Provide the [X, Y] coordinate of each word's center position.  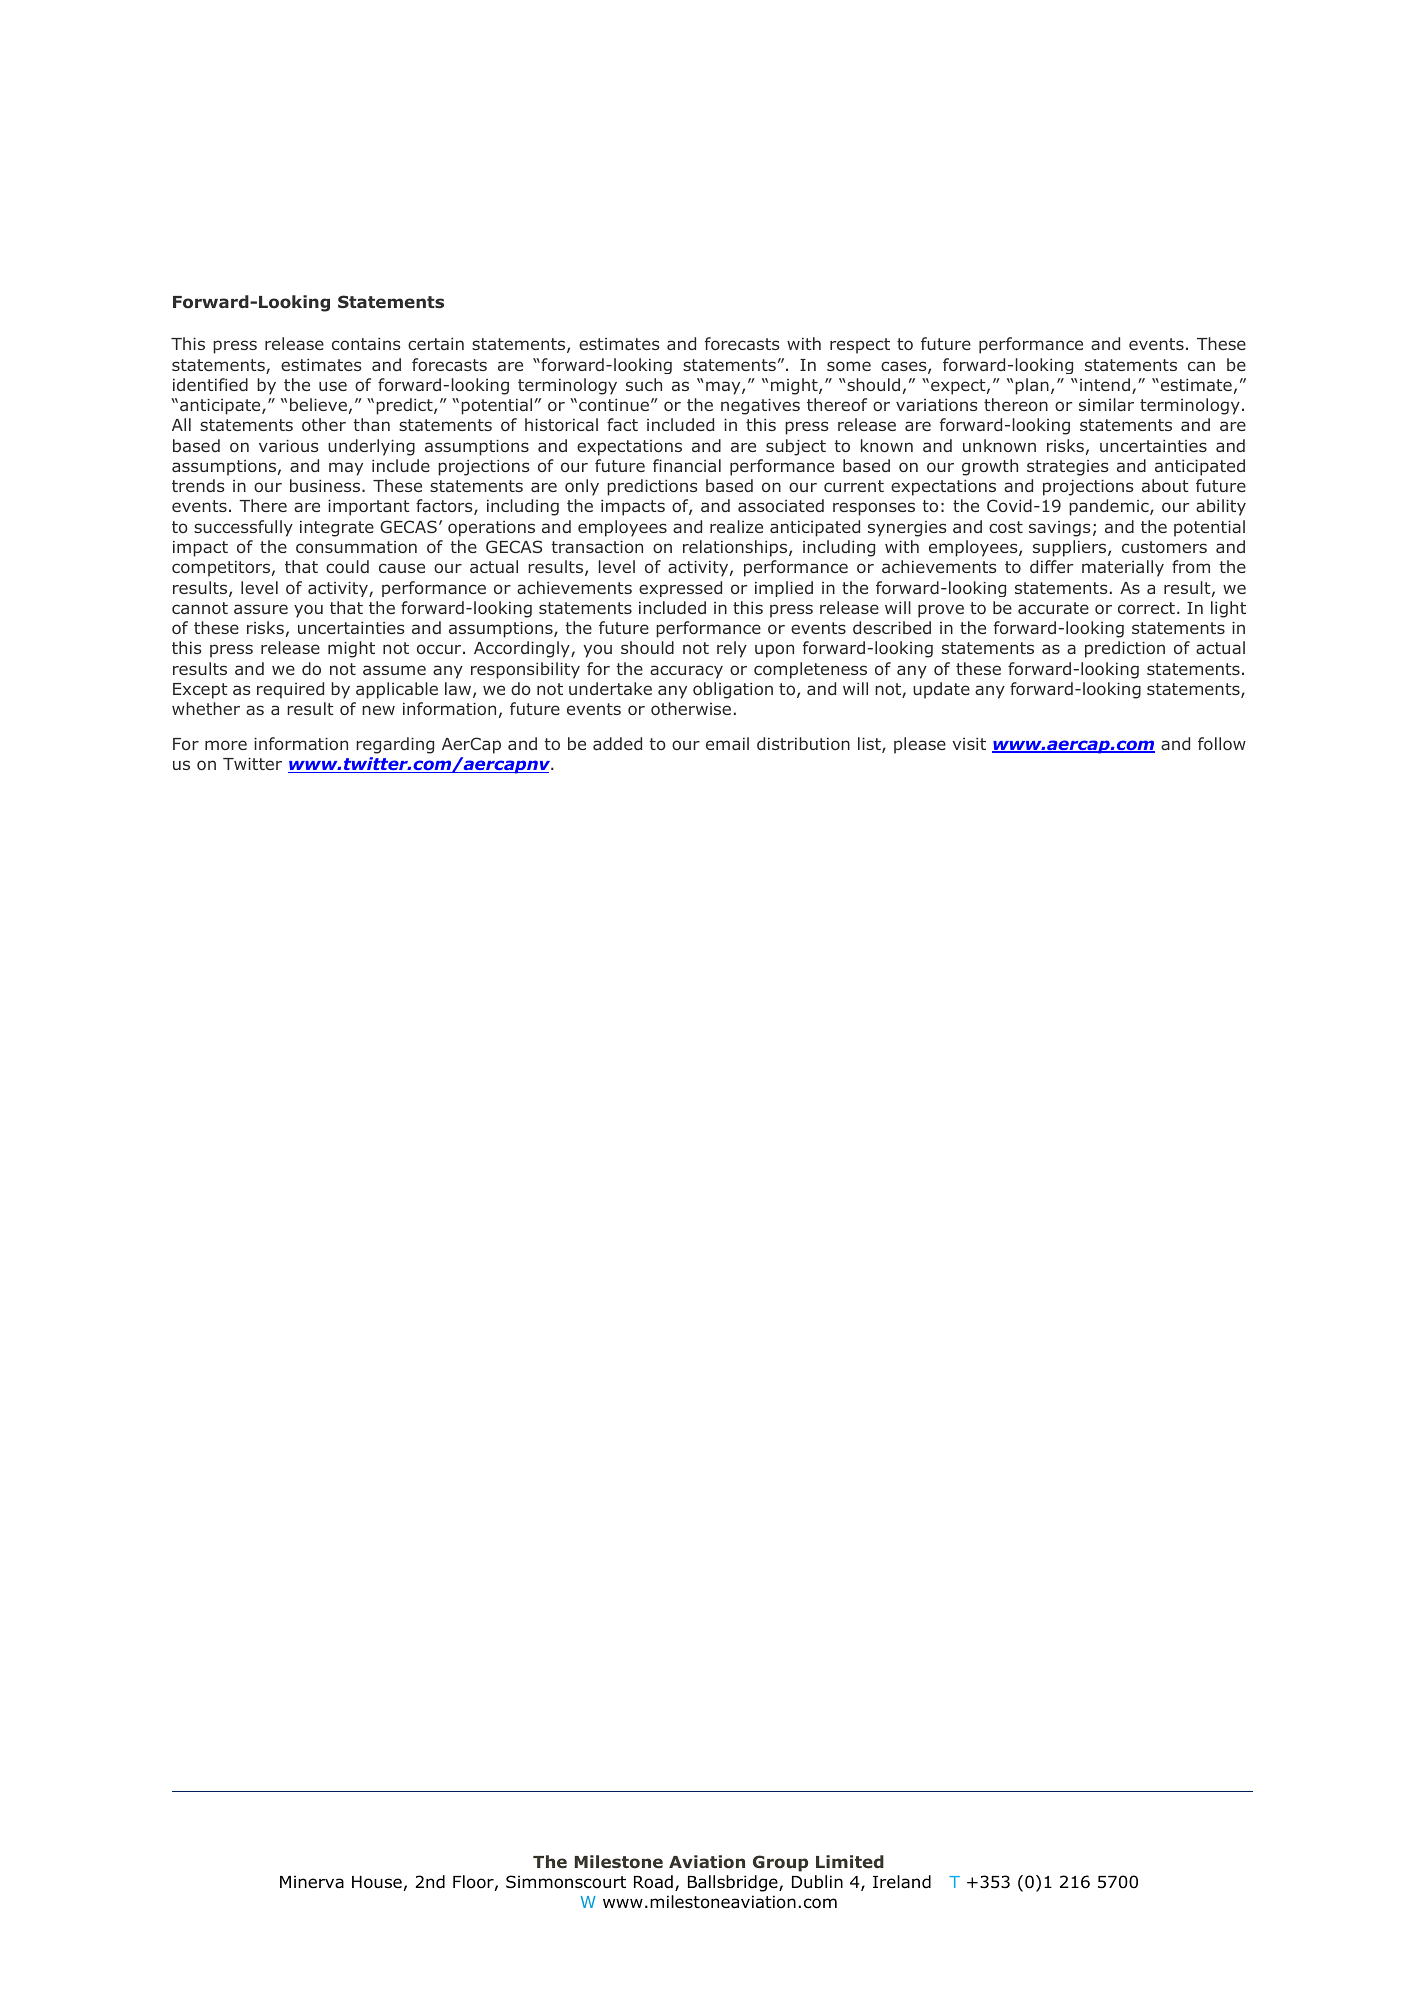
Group [780, 1863]
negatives [760, 407]
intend [1105, 384]
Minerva [312, 1882]
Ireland [902, 1882]
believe [318, 404]
